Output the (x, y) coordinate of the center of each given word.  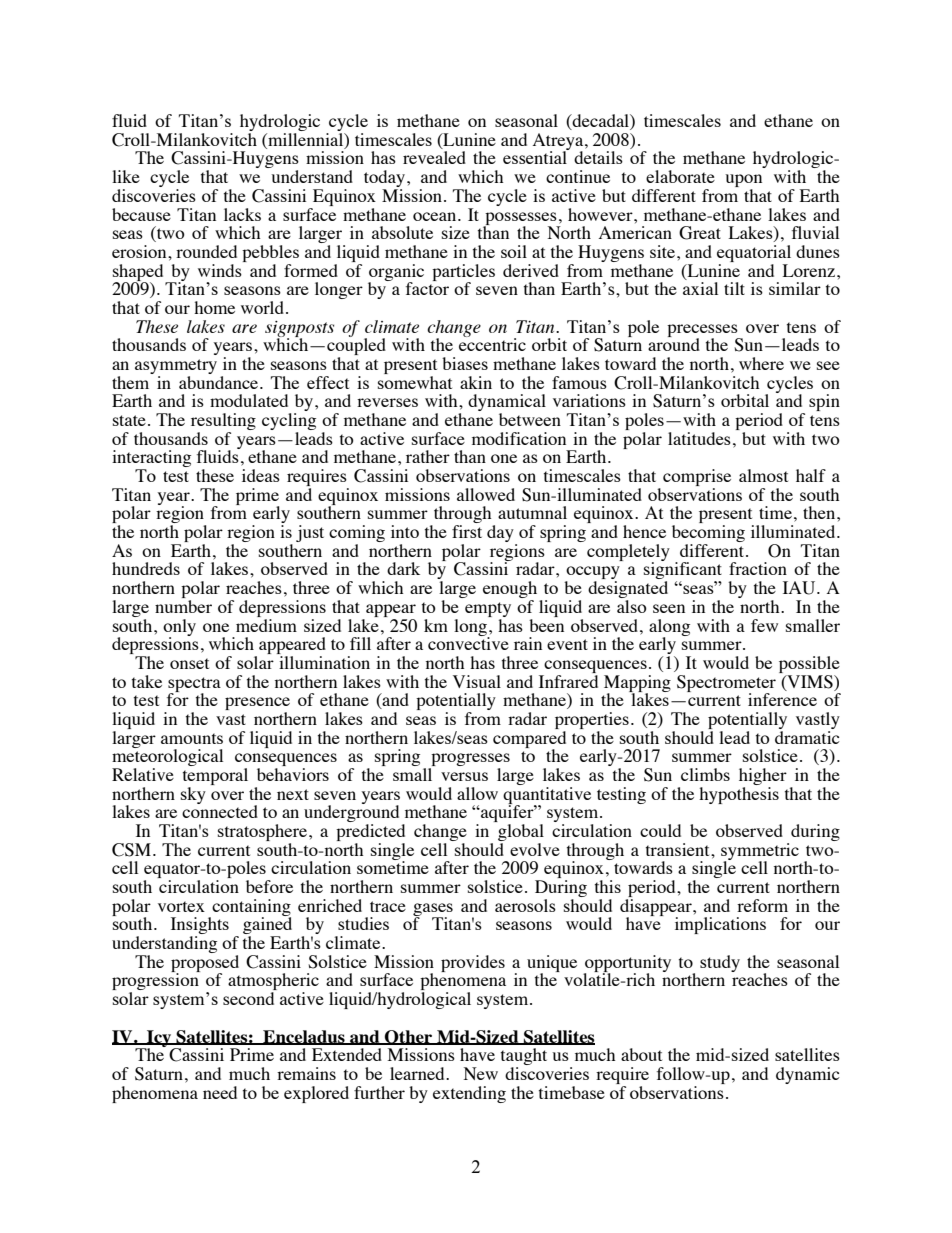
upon (743, 182)
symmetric (760, 852)
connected (220, 810)
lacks (242, 214)
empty (488, 609)
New (481, 1073)
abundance (220, 381)
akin (476, 382)
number (183, 606)
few (764, 625)
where (761, 363)
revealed (434, 157)
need (220, 1092)
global (521, 834)
